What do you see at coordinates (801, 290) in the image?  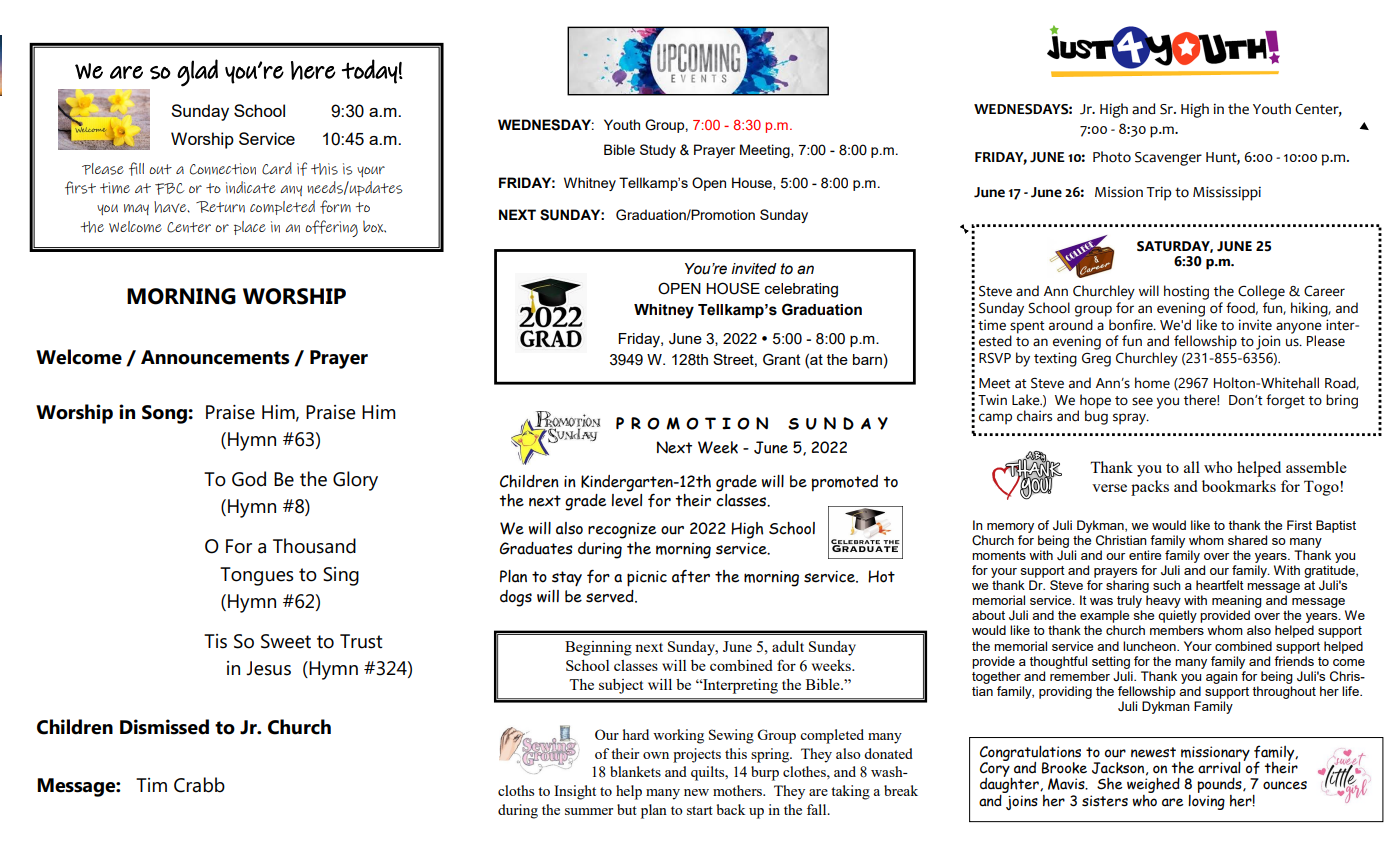 I see `celebrating` at bounding box center [801, 290].
